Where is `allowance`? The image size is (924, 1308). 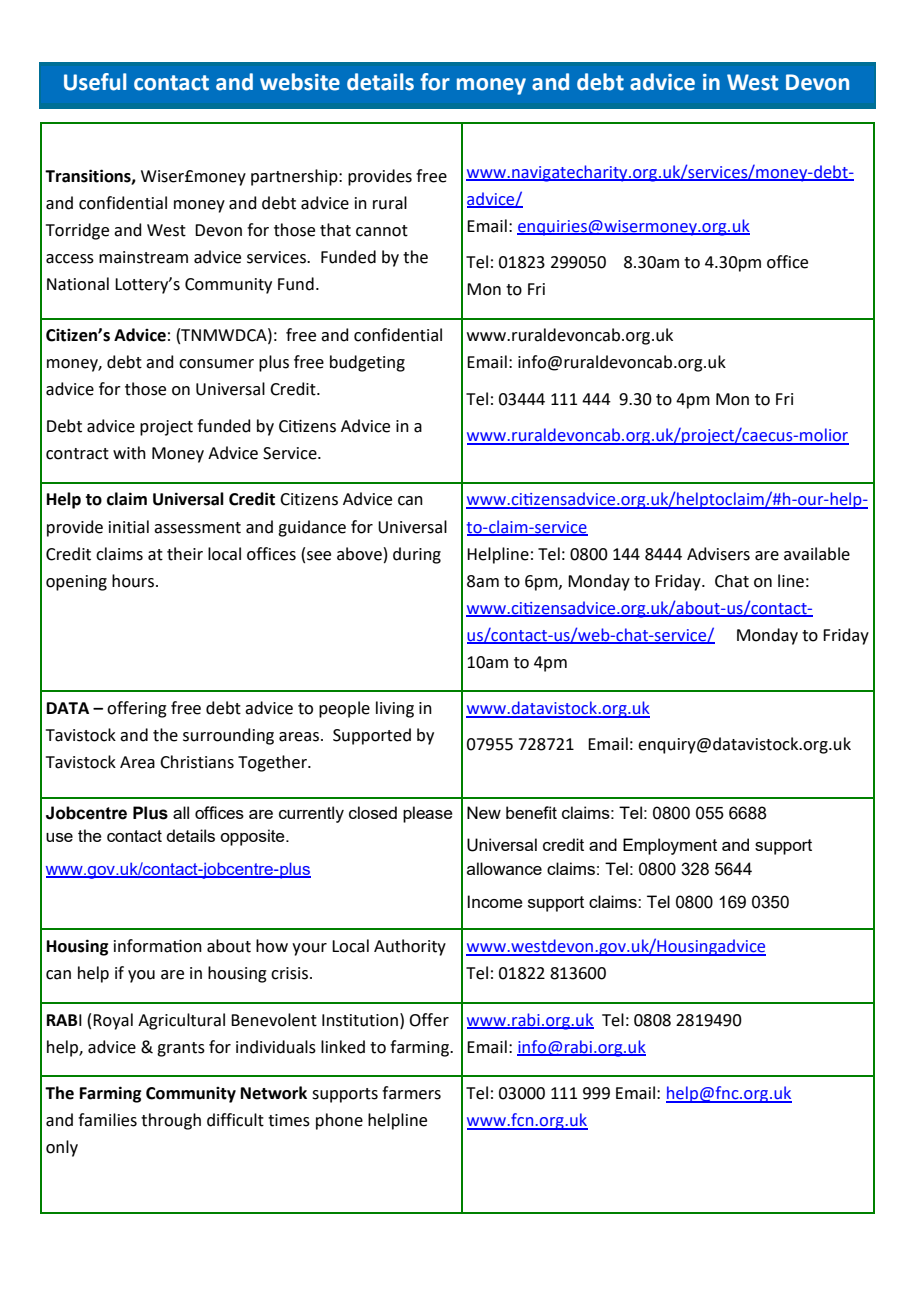 allowance is located at coordinates (504, 868).
